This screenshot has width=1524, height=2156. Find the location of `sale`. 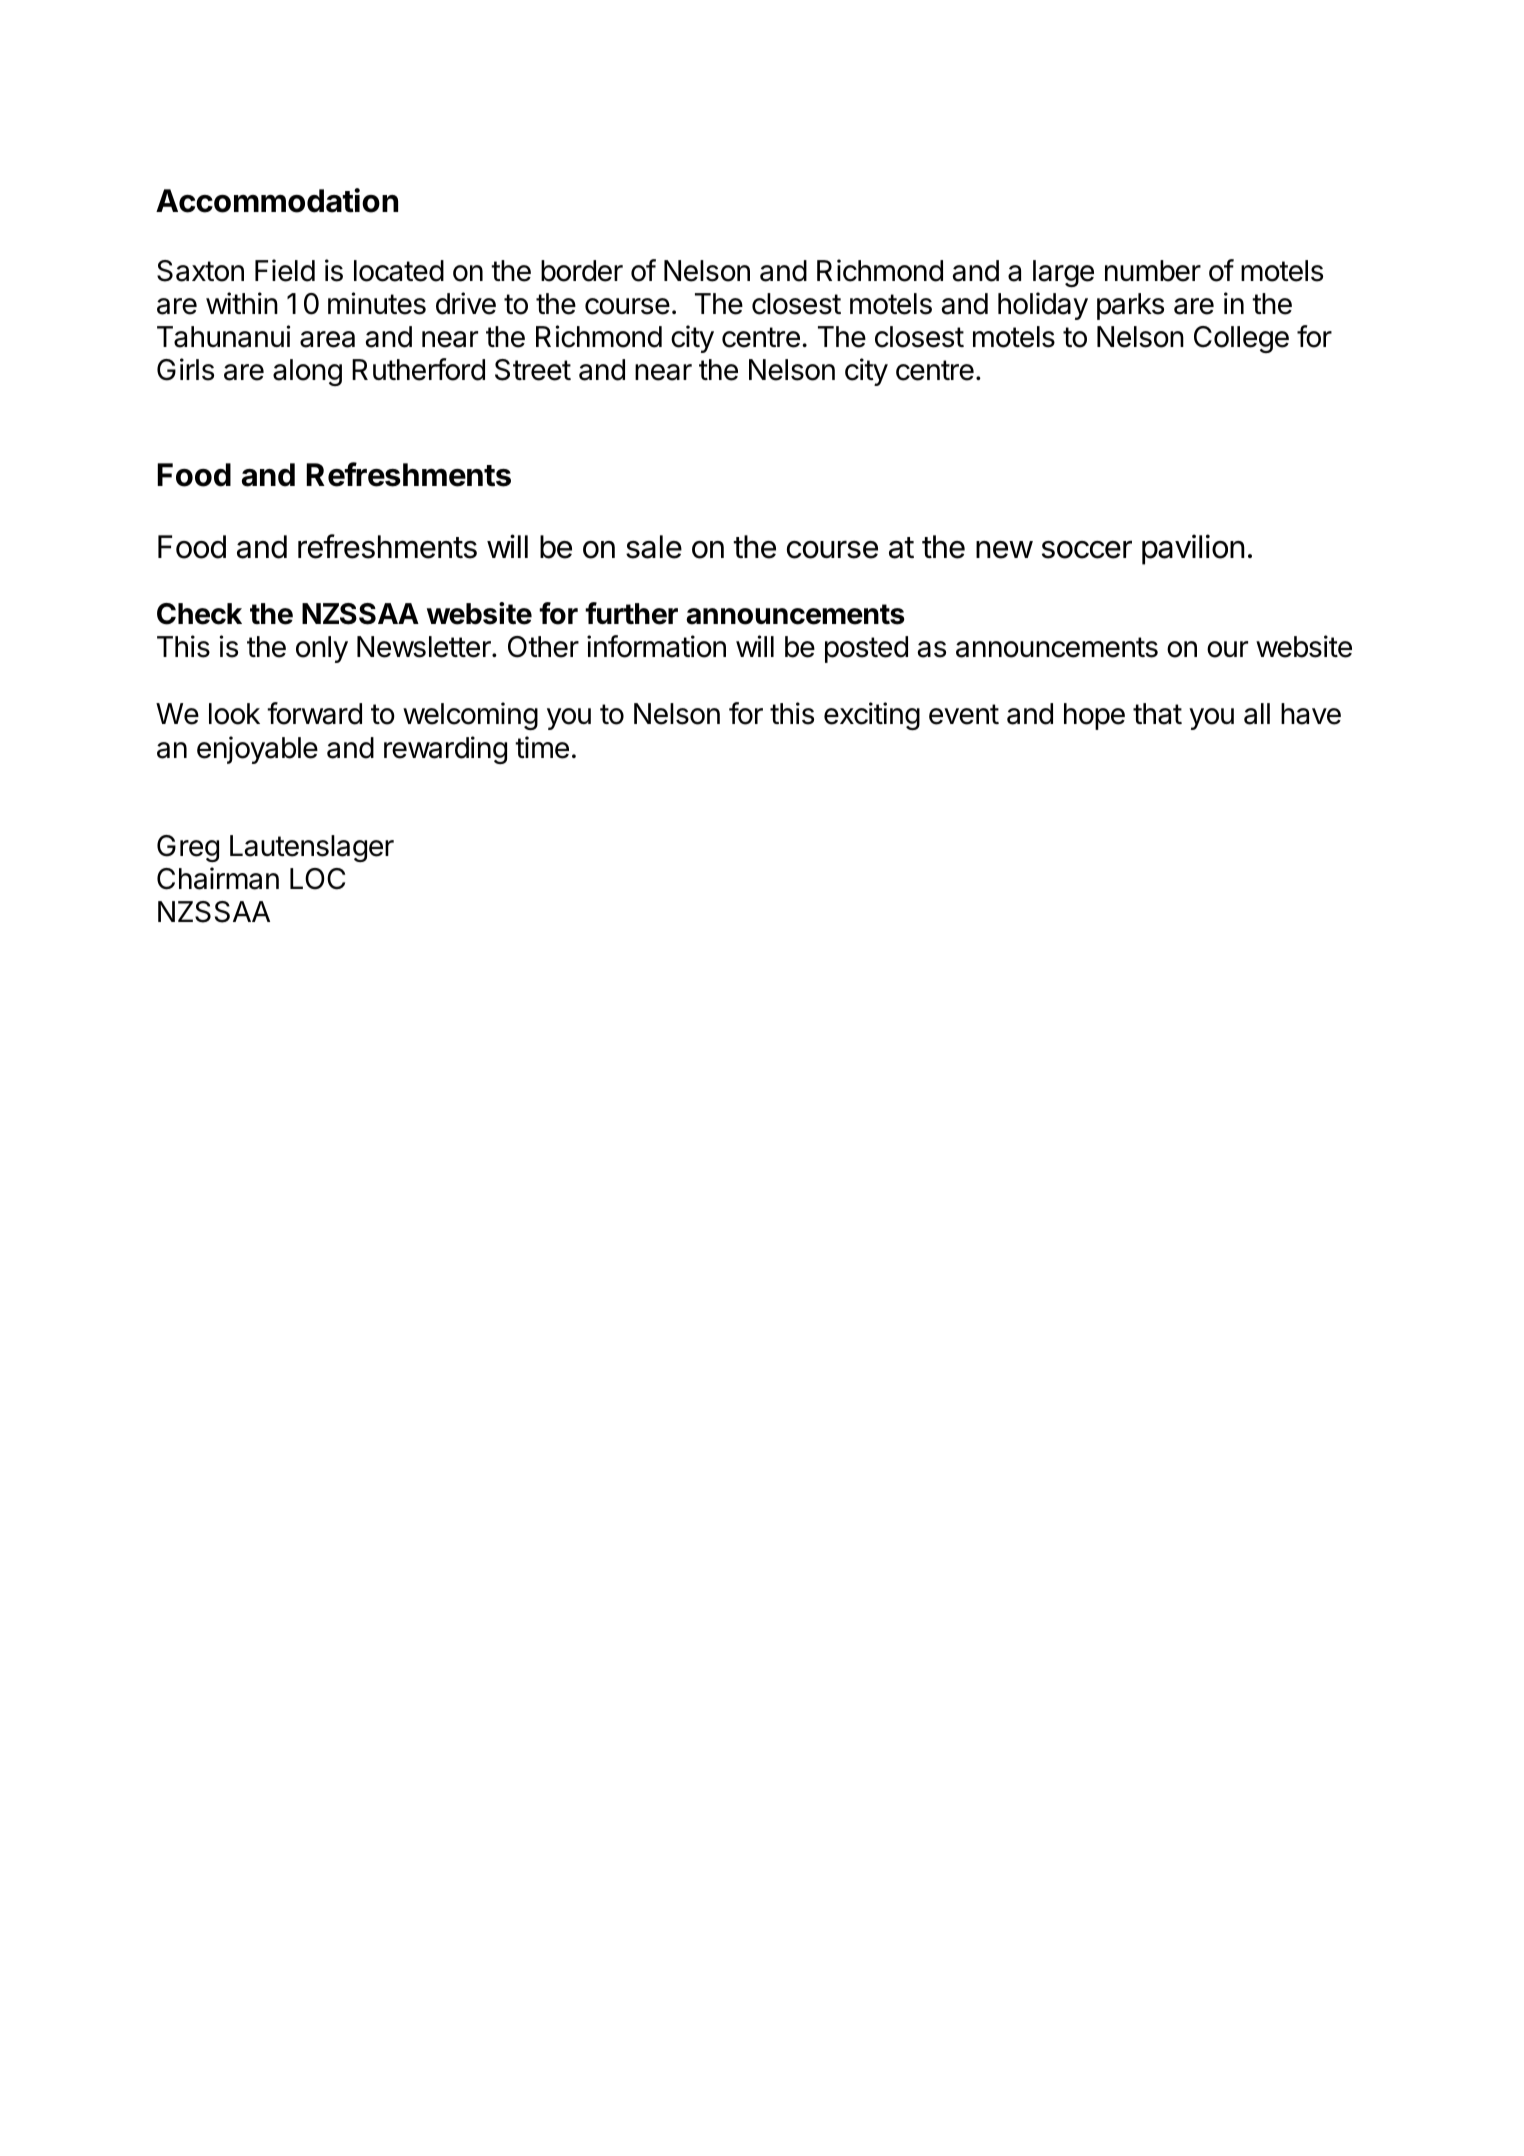

sale is located at coordinates (654, 547).
